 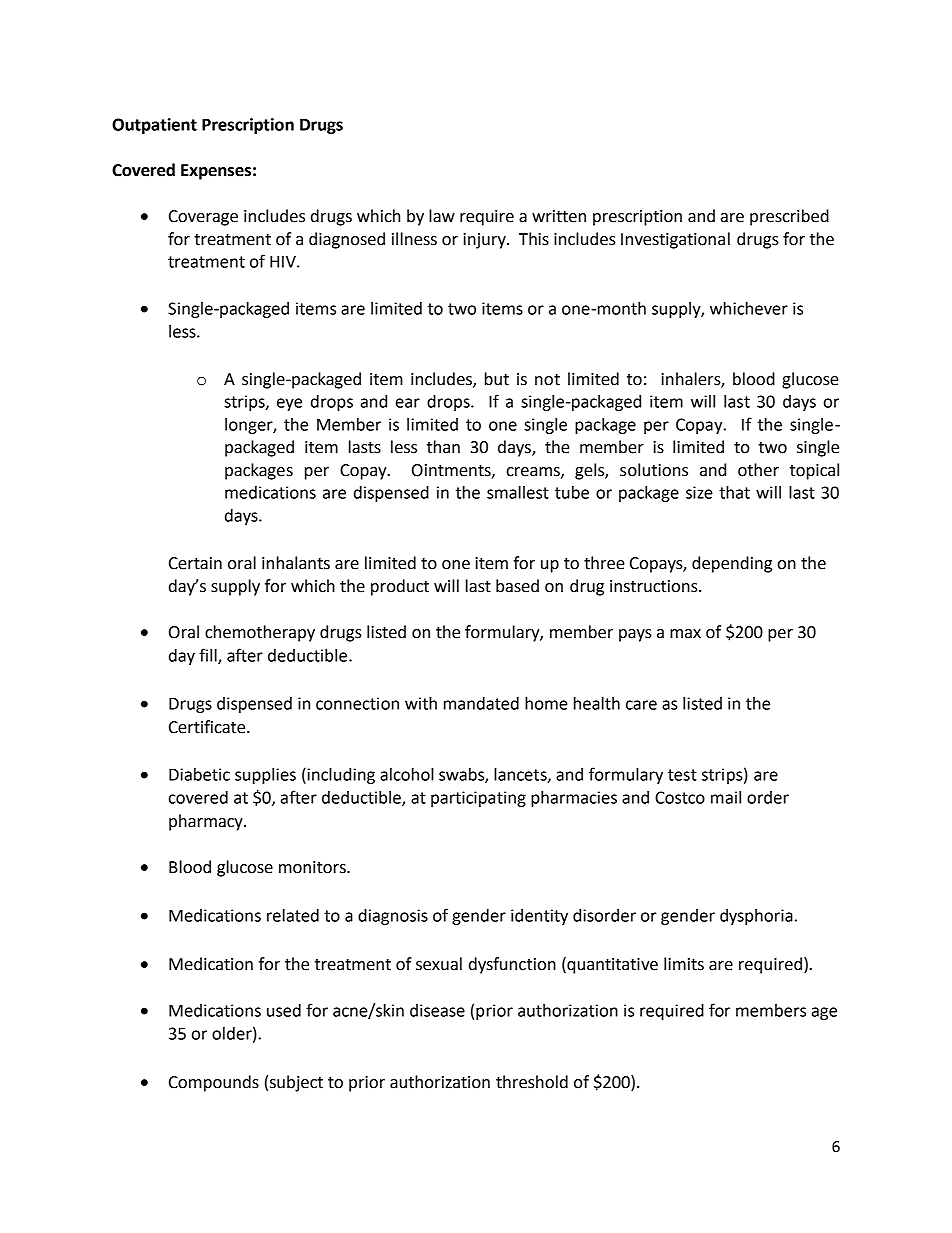 I want to click on than, so click(x=443, y=447).
